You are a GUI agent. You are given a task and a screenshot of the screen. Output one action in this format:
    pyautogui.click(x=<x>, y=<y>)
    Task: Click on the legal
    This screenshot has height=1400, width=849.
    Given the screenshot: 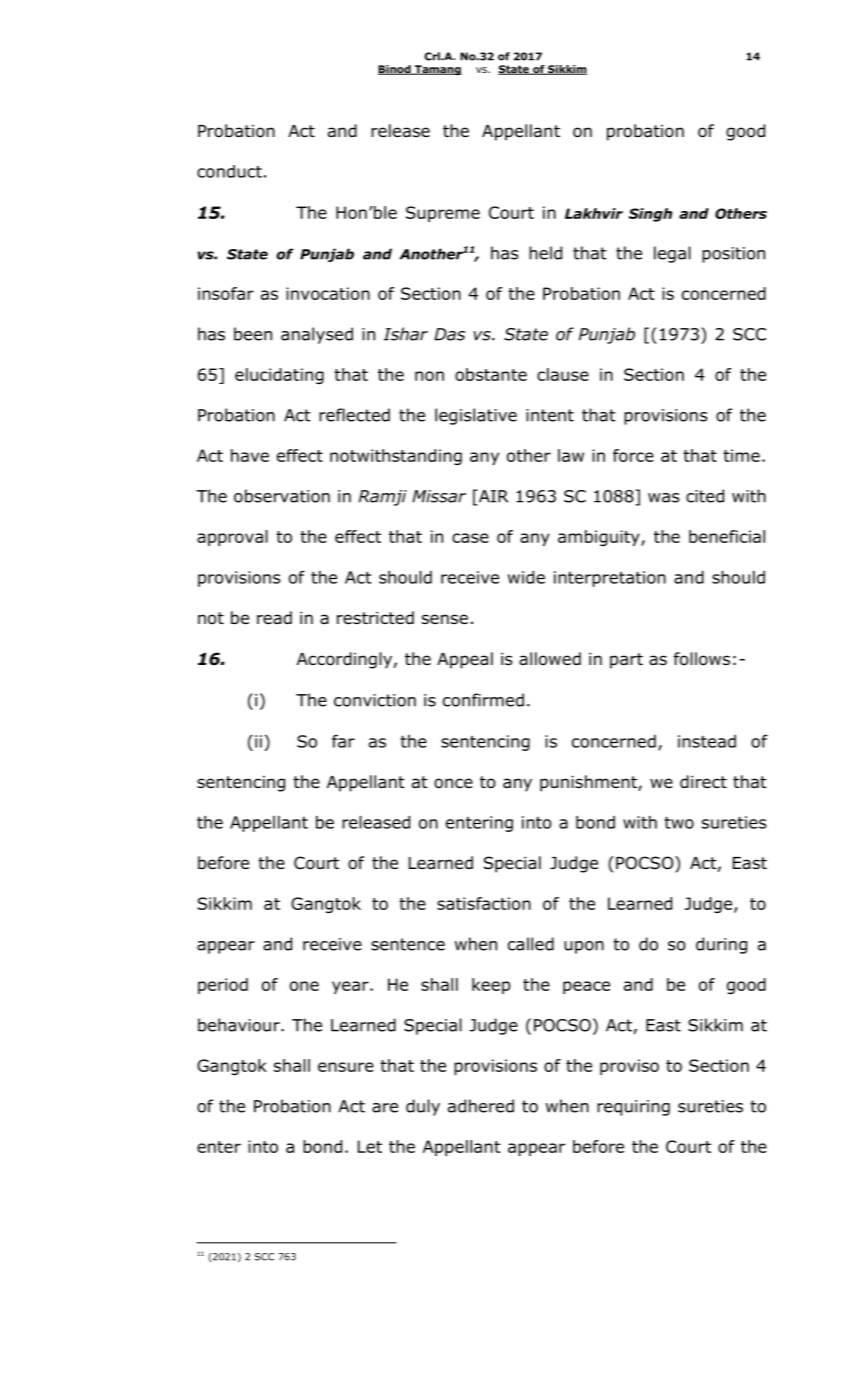 What is the action you would take?
    pyautogui.click(x=672, y=254)
